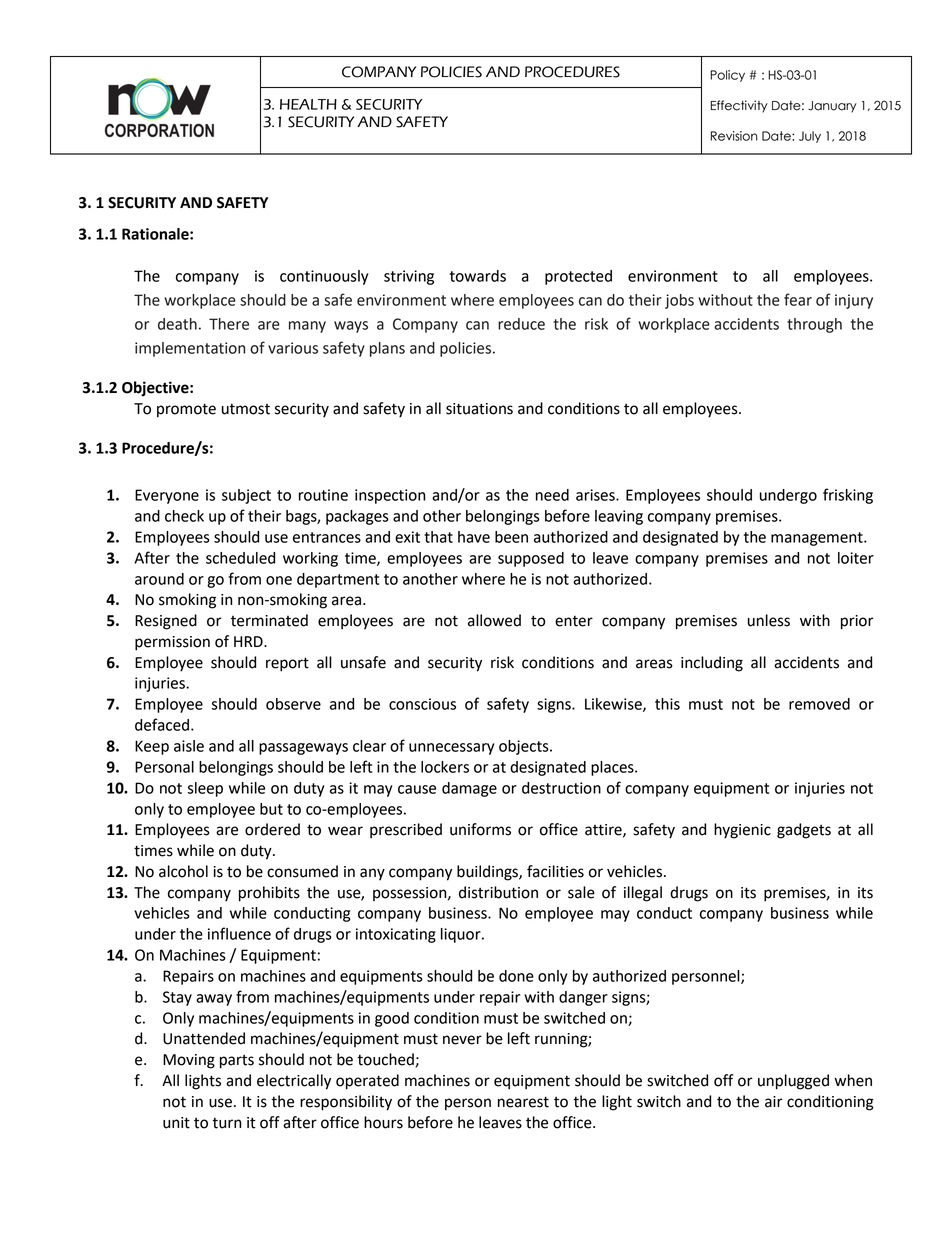 The image size is (952, 1233). What do you see at coordinates (269, 620) in the page?
I see `terminated` at bounding box center [269, 620].
